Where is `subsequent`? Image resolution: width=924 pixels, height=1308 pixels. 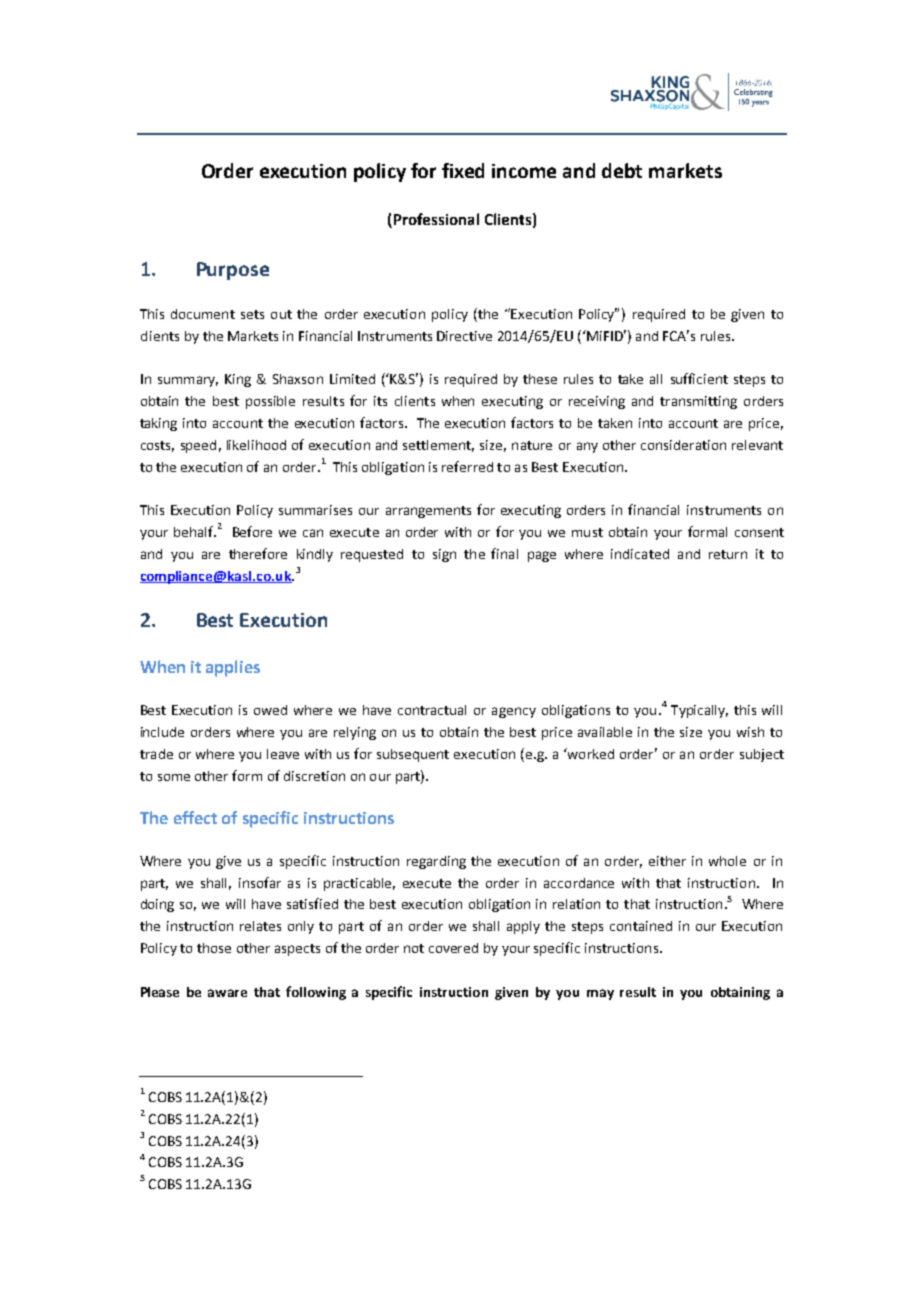 subsequent is located at coordinates (413, 755).
